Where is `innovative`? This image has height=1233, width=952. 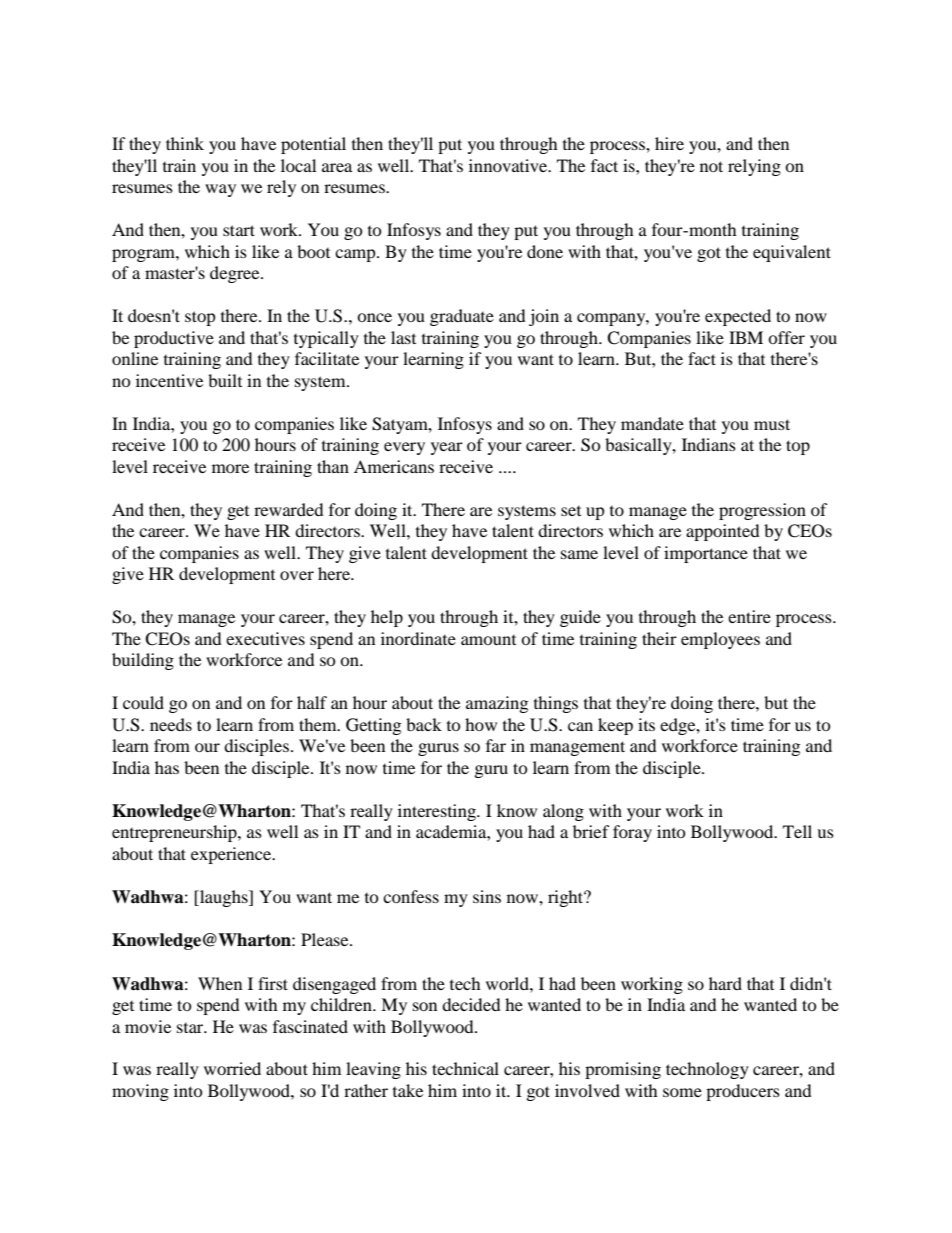 innovative is located at coordinates (509, 165).
